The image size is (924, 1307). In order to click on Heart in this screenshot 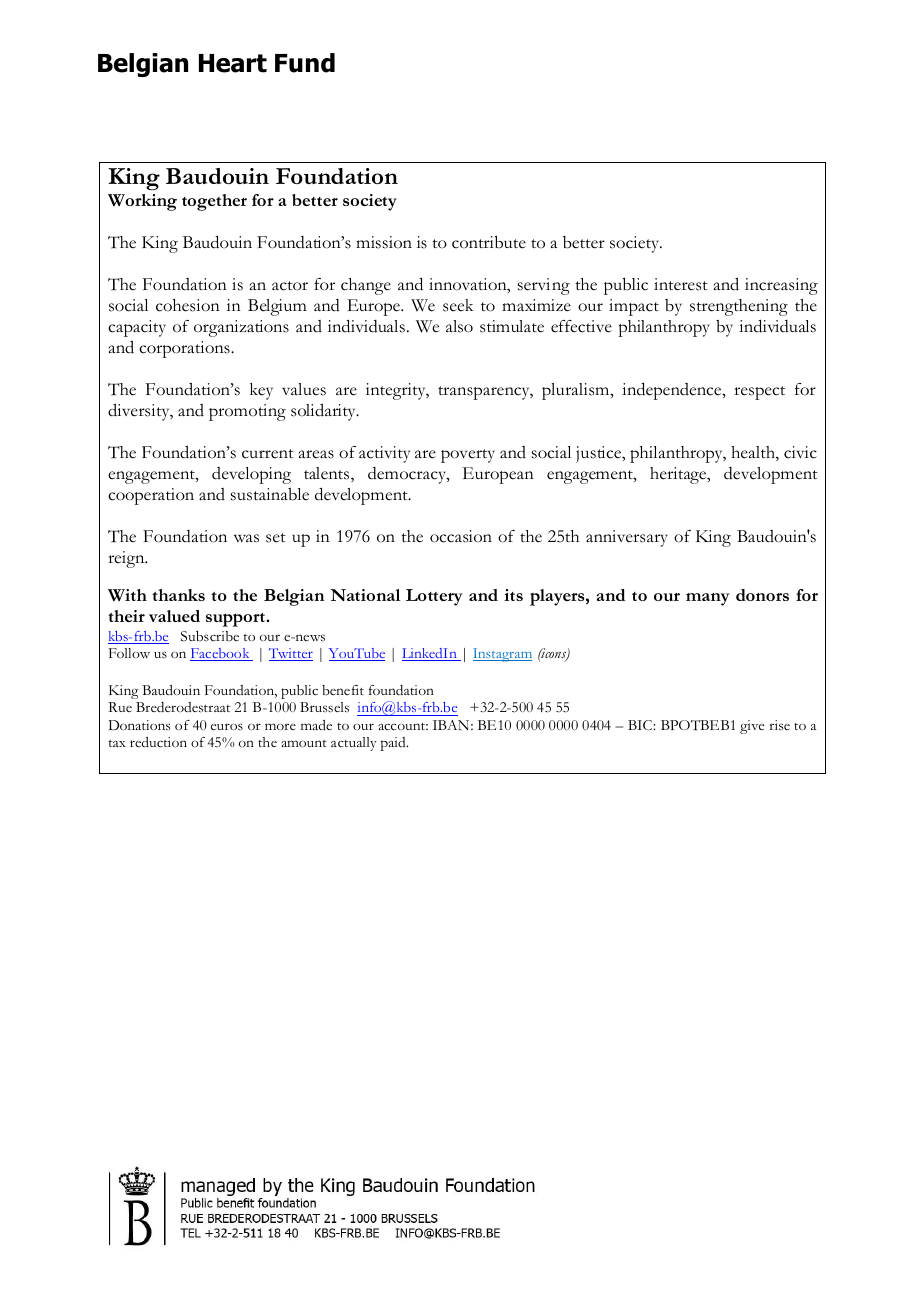, I will do `click(233, 63)`.
